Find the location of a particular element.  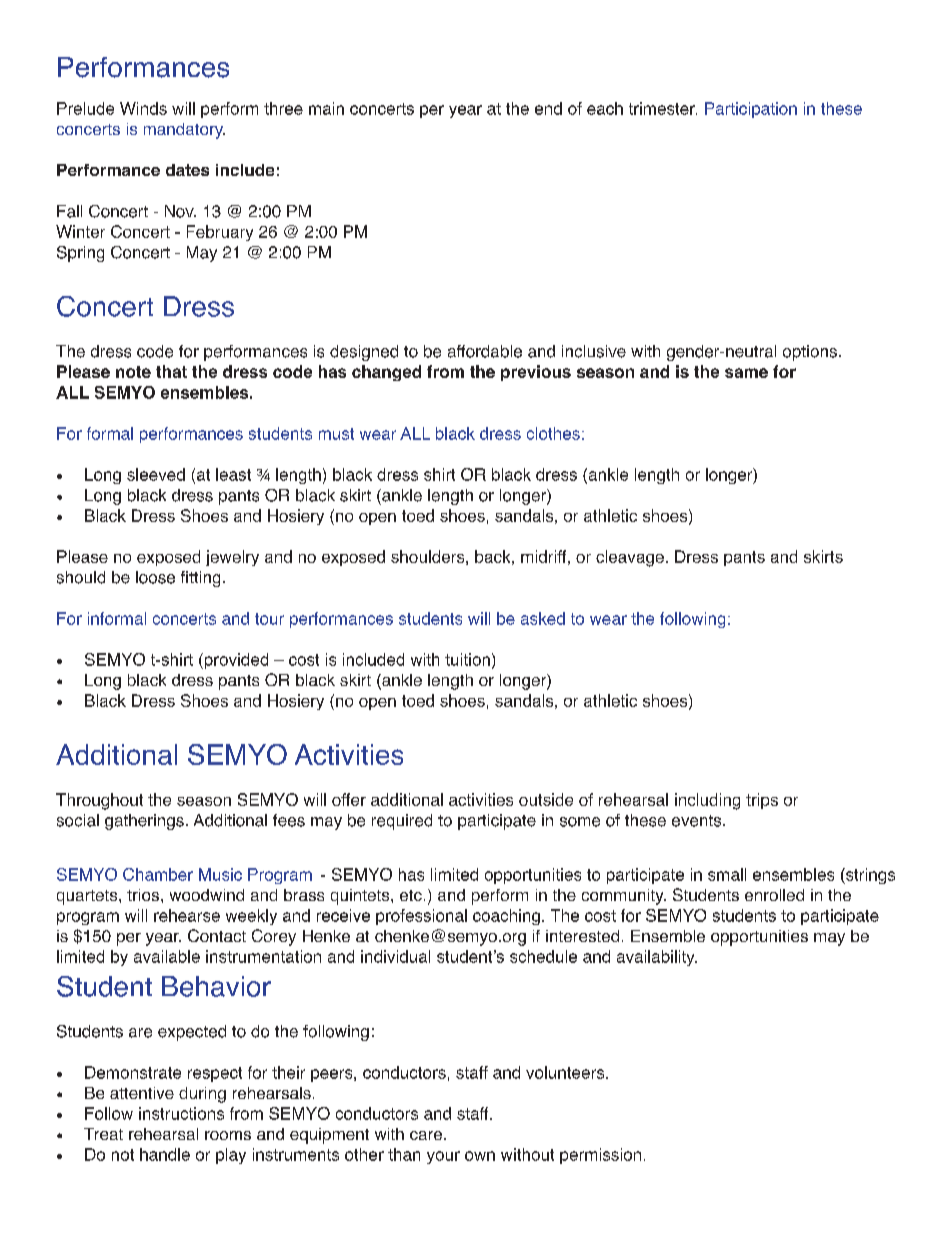

same is located at coordinates (746, 373).
